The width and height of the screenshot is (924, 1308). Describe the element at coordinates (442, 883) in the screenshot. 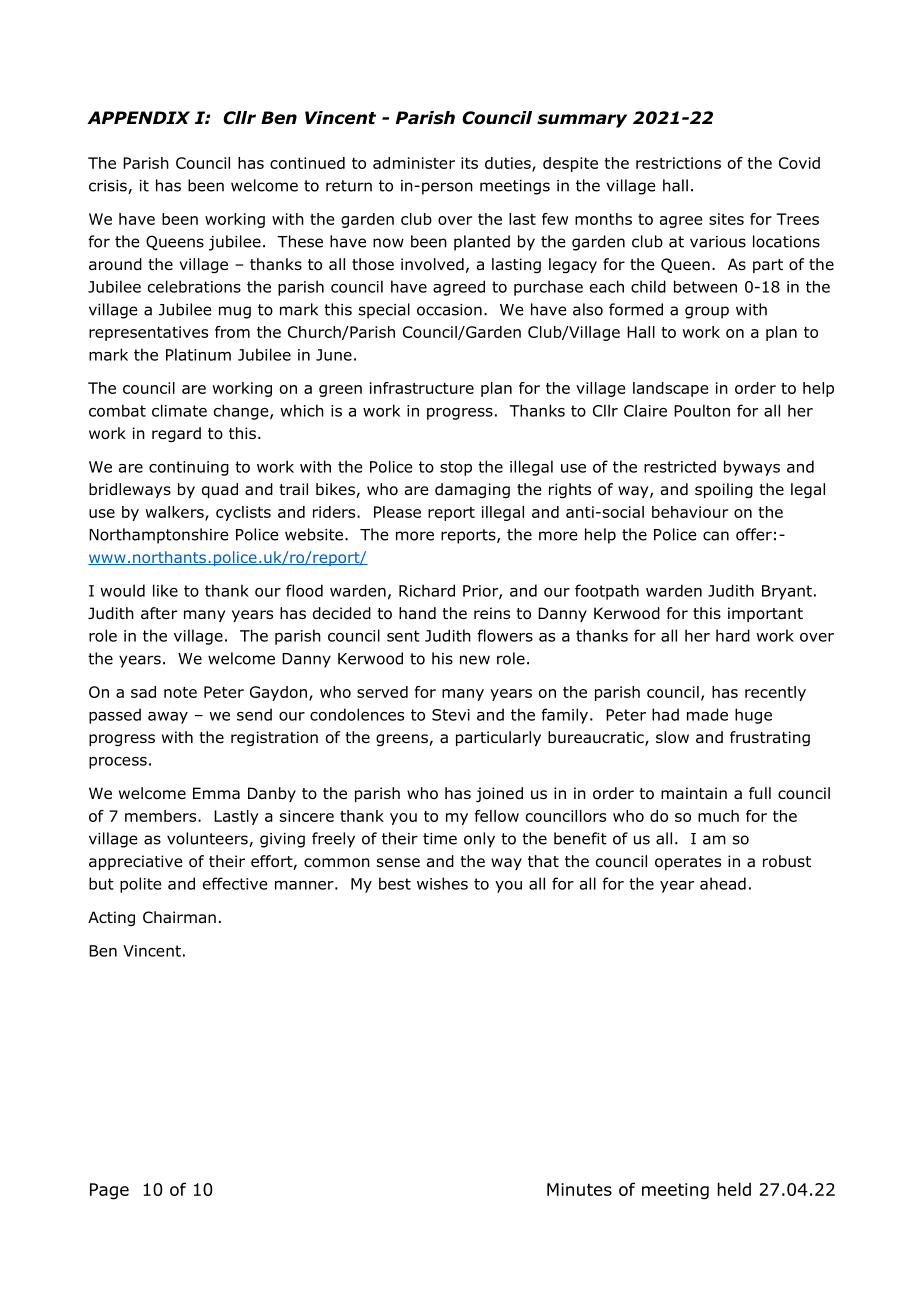

I see `wishes` at that location.
